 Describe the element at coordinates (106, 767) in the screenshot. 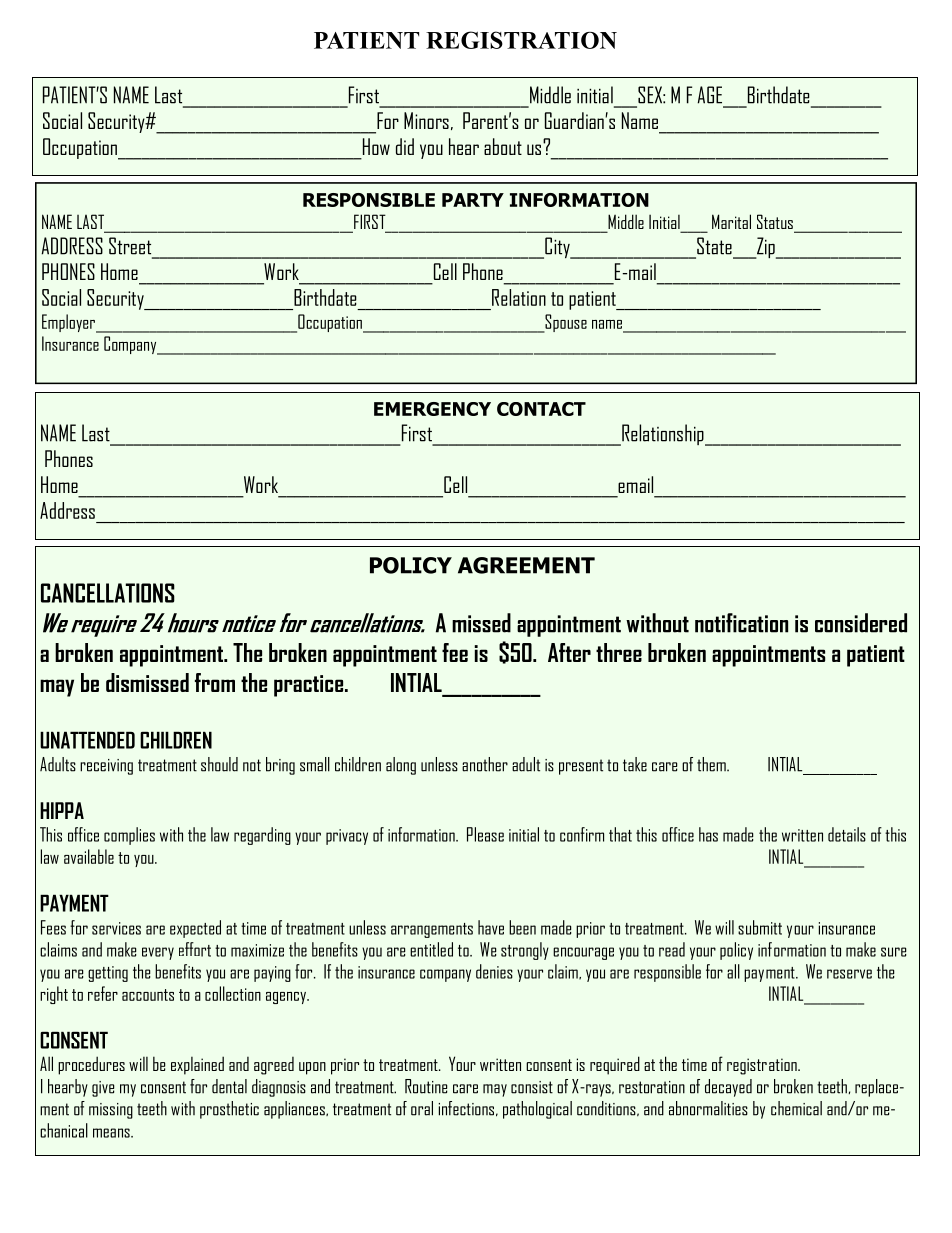

I see `receiving` at that location.
